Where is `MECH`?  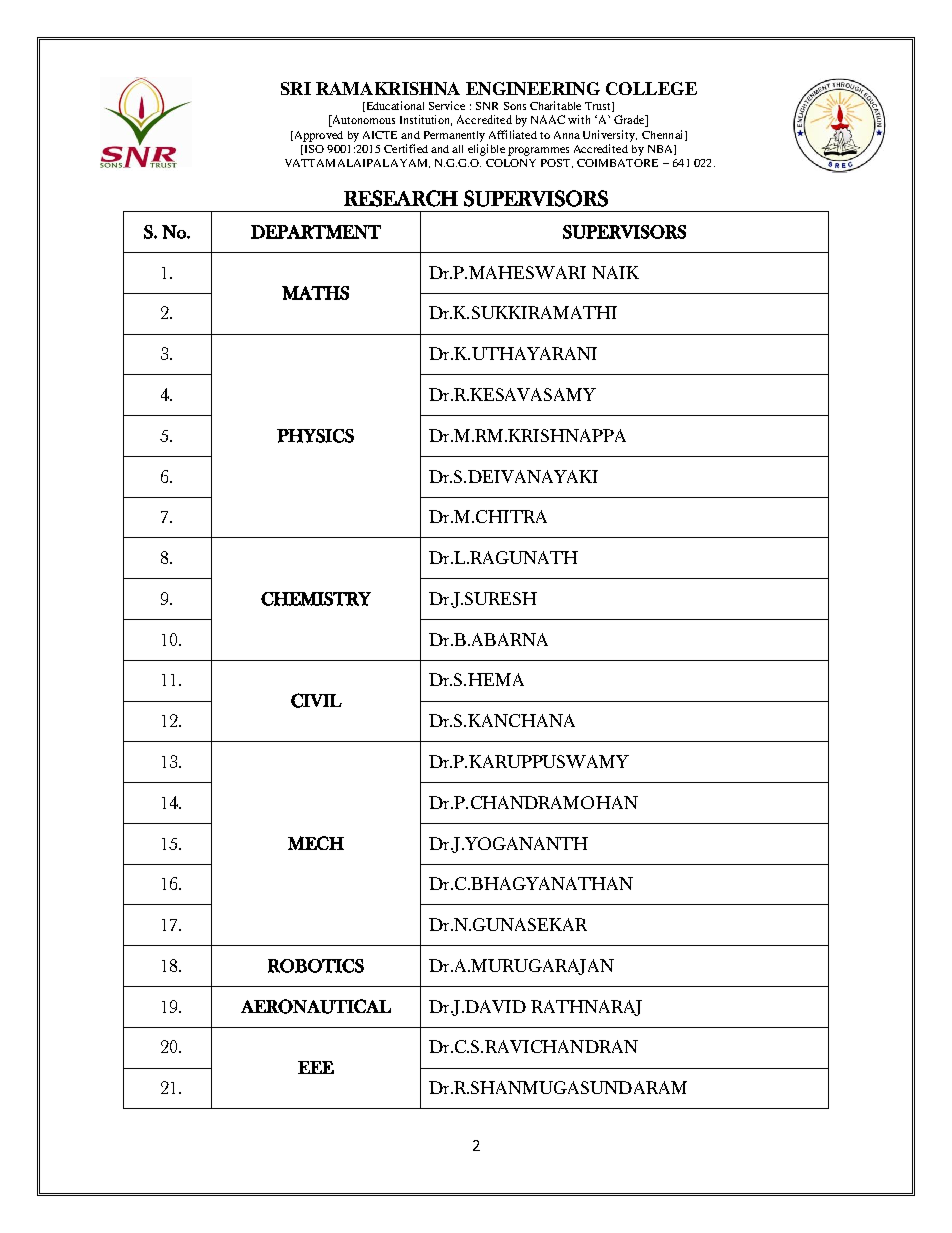 MECH is located at coordinates (316, 843).
